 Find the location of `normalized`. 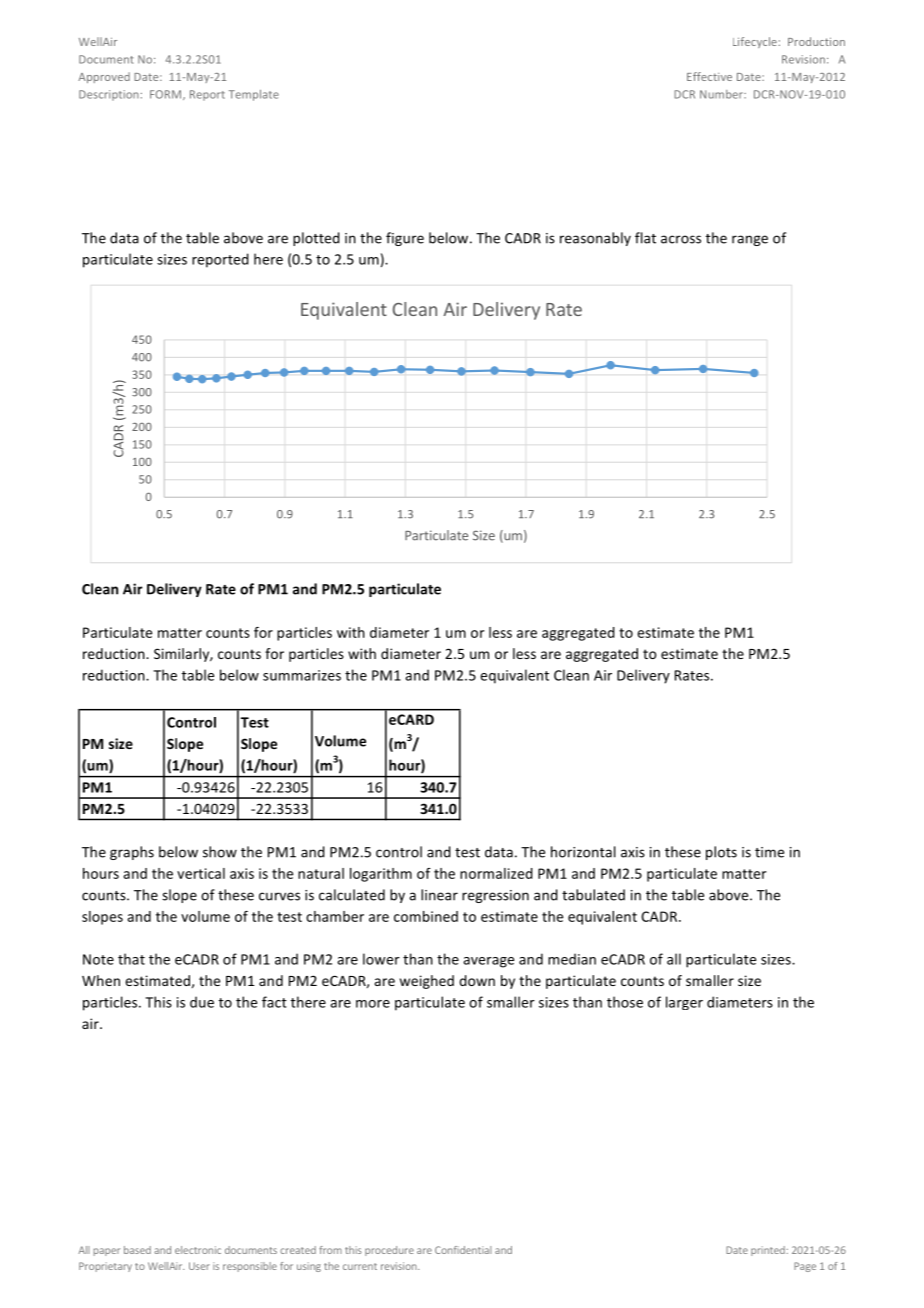

normalized is located at coordinates (496, 873).
